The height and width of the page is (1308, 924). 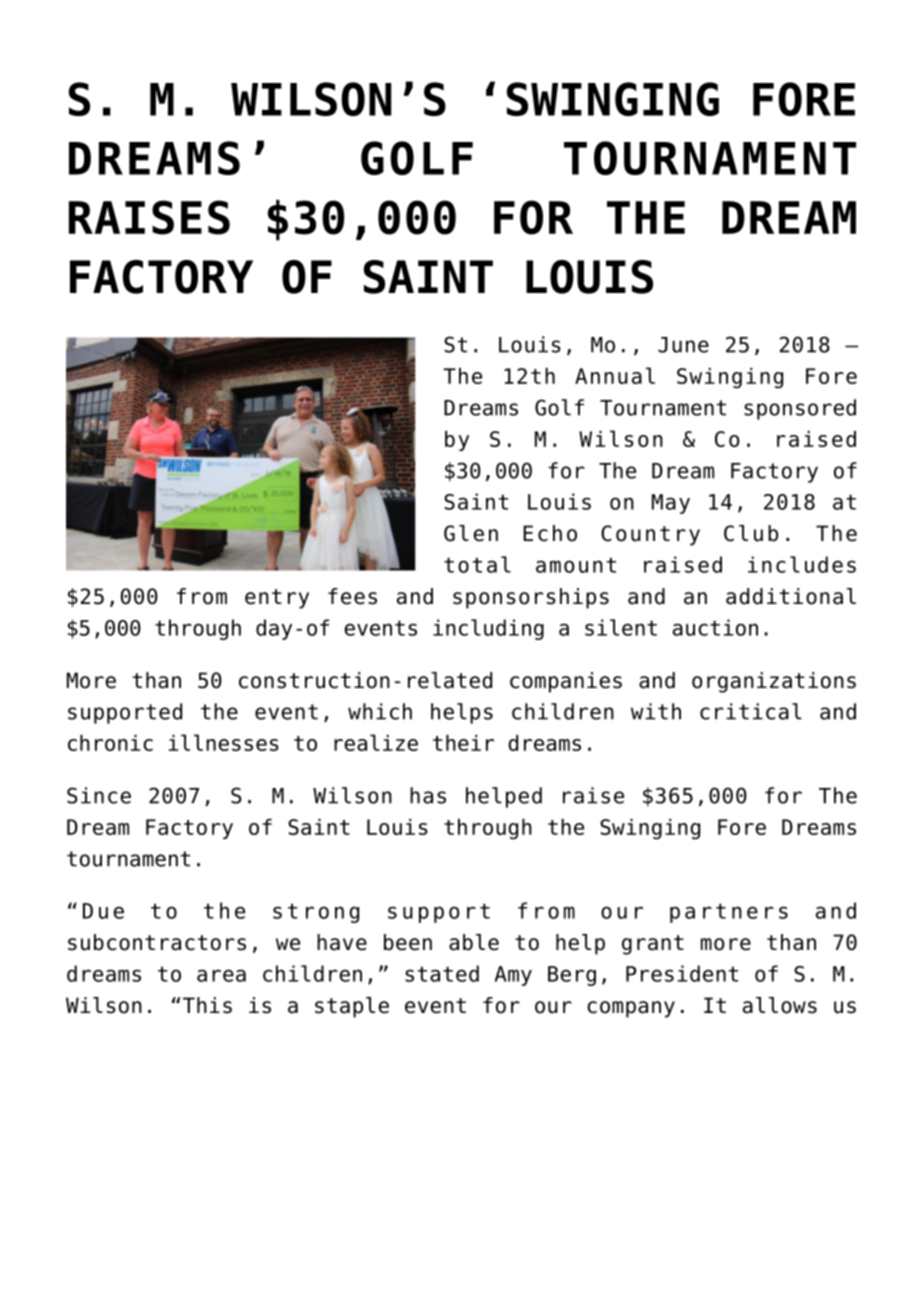 What do you see at coordinates (682, 973) in the page?
I see `President` at bounding box center [682, 973].
